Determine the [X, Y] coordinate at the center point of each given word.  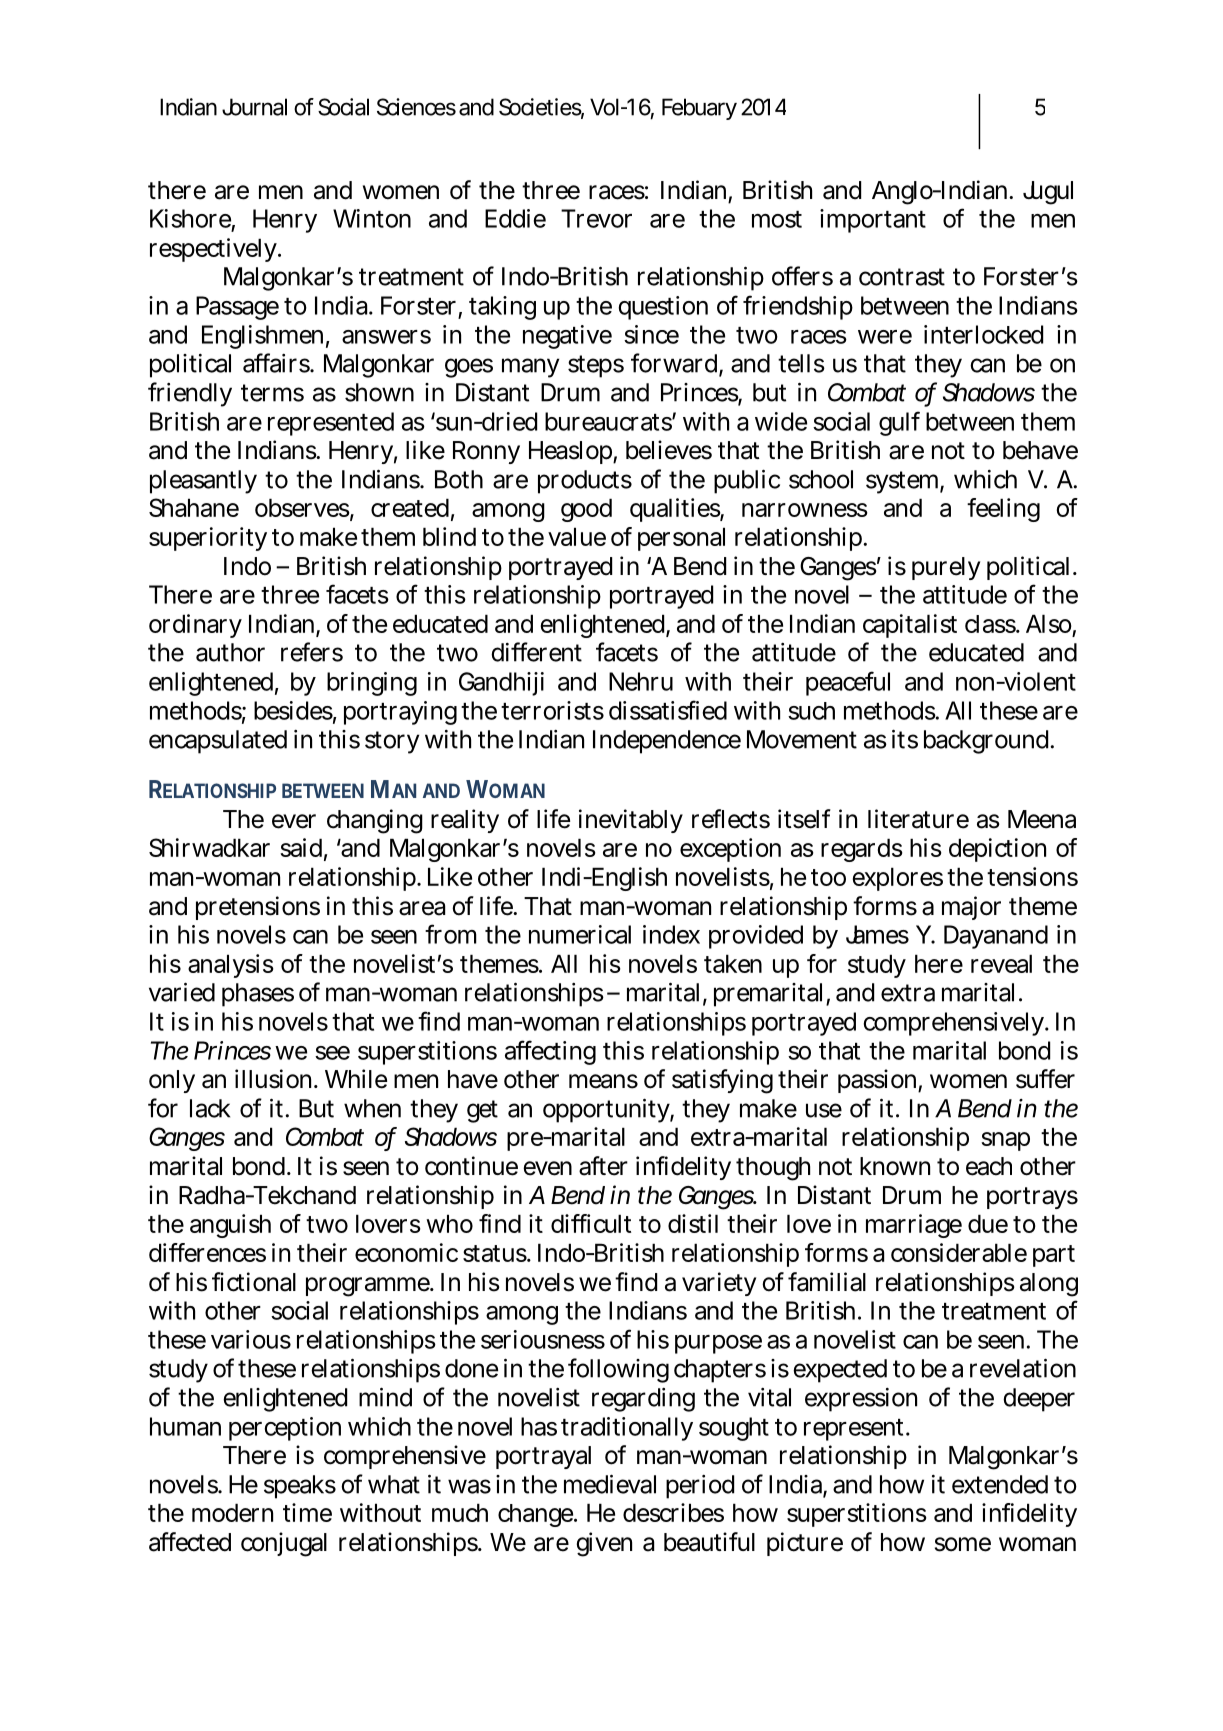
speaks [300, 1487]
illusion [273, 1079]
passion [877, 1081]
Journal [254, 107]
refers [312, 652]
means [603, 1081]
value [577, 536]
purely [946, 568]
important [873, 221]
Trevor [596, 218]
